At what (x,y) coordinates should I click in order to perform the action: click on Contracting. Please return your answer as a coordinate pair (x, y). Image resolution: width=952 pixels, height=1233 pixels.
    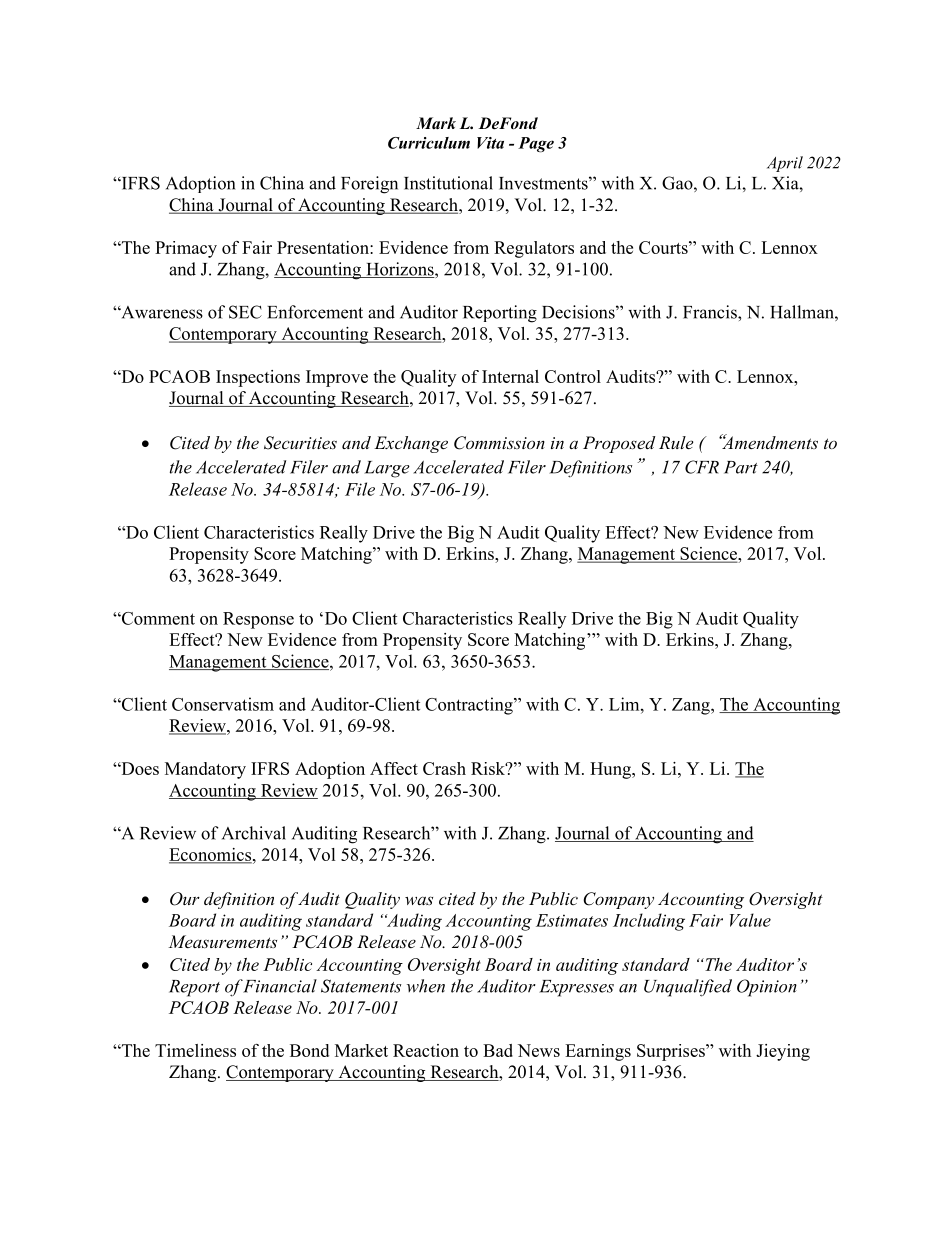
    Looking at the image, I should click on (470, 706).
